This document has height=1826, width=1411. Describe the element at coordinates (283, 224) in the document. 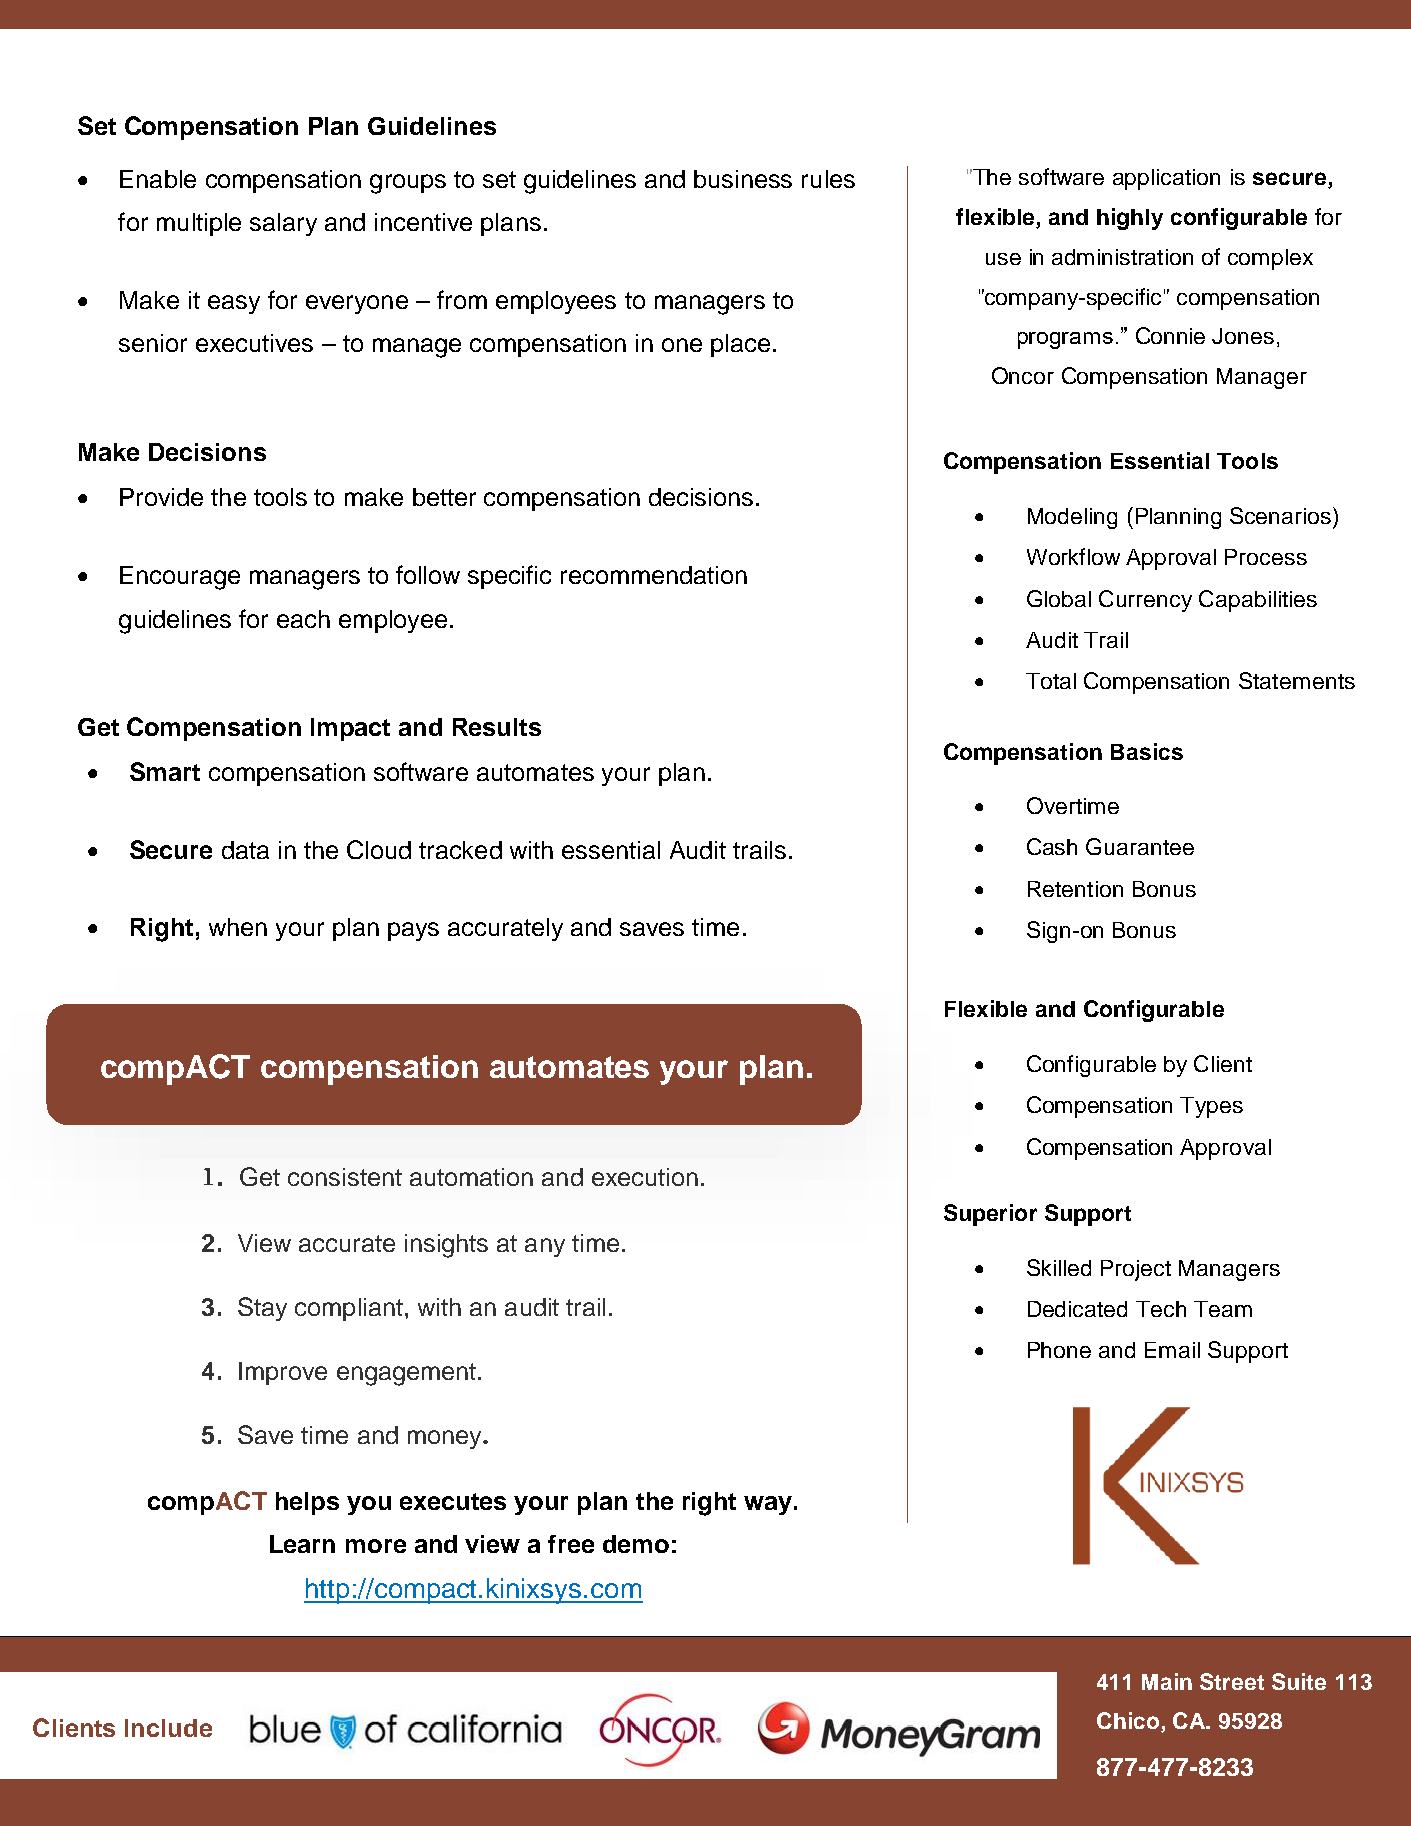

I see `salary` at that location.
